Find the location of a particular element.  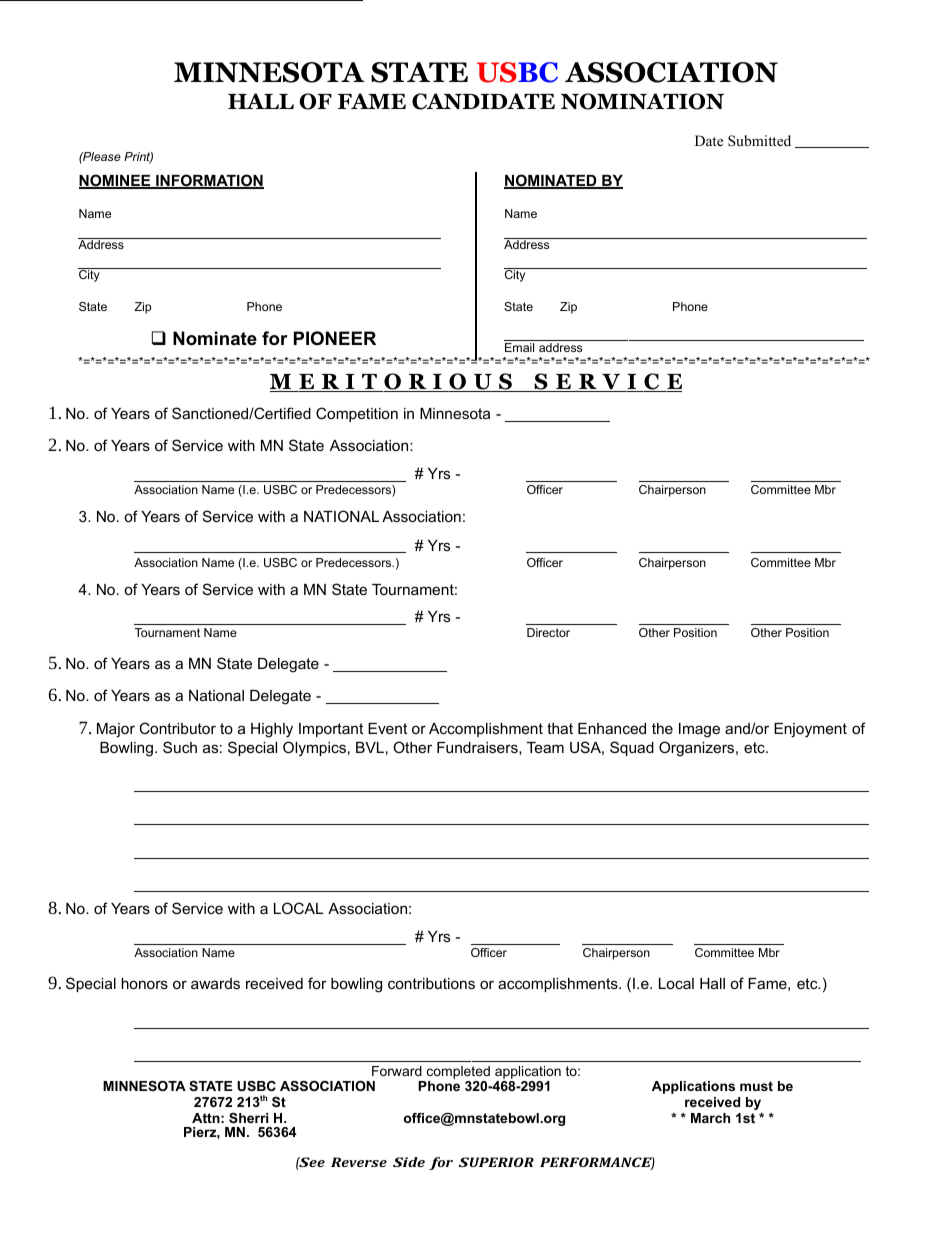

Director is located at coordinates (548, 632).
